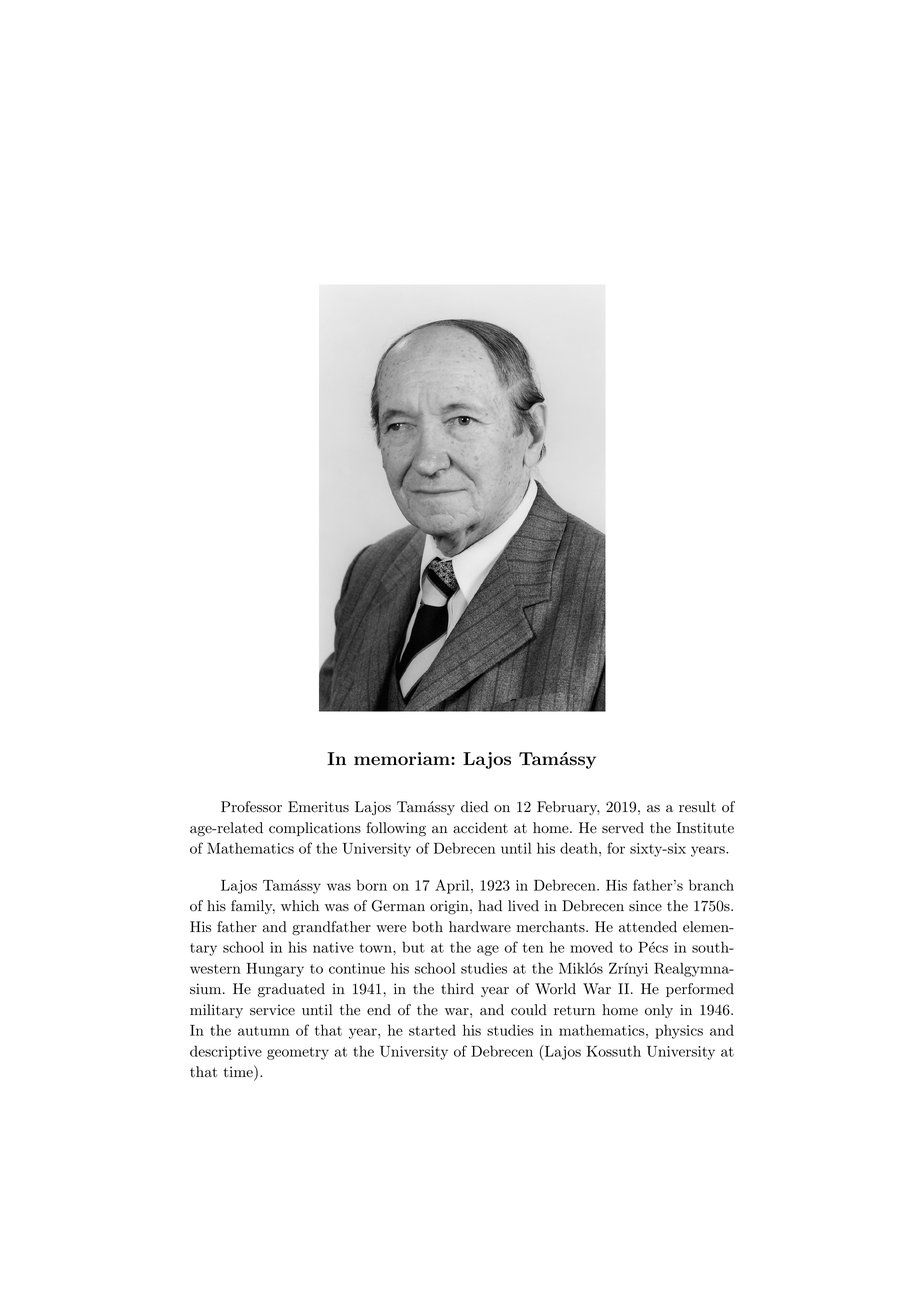 This document has height=1308, width=924. I want to click on geometry, so click(298, 1053).
